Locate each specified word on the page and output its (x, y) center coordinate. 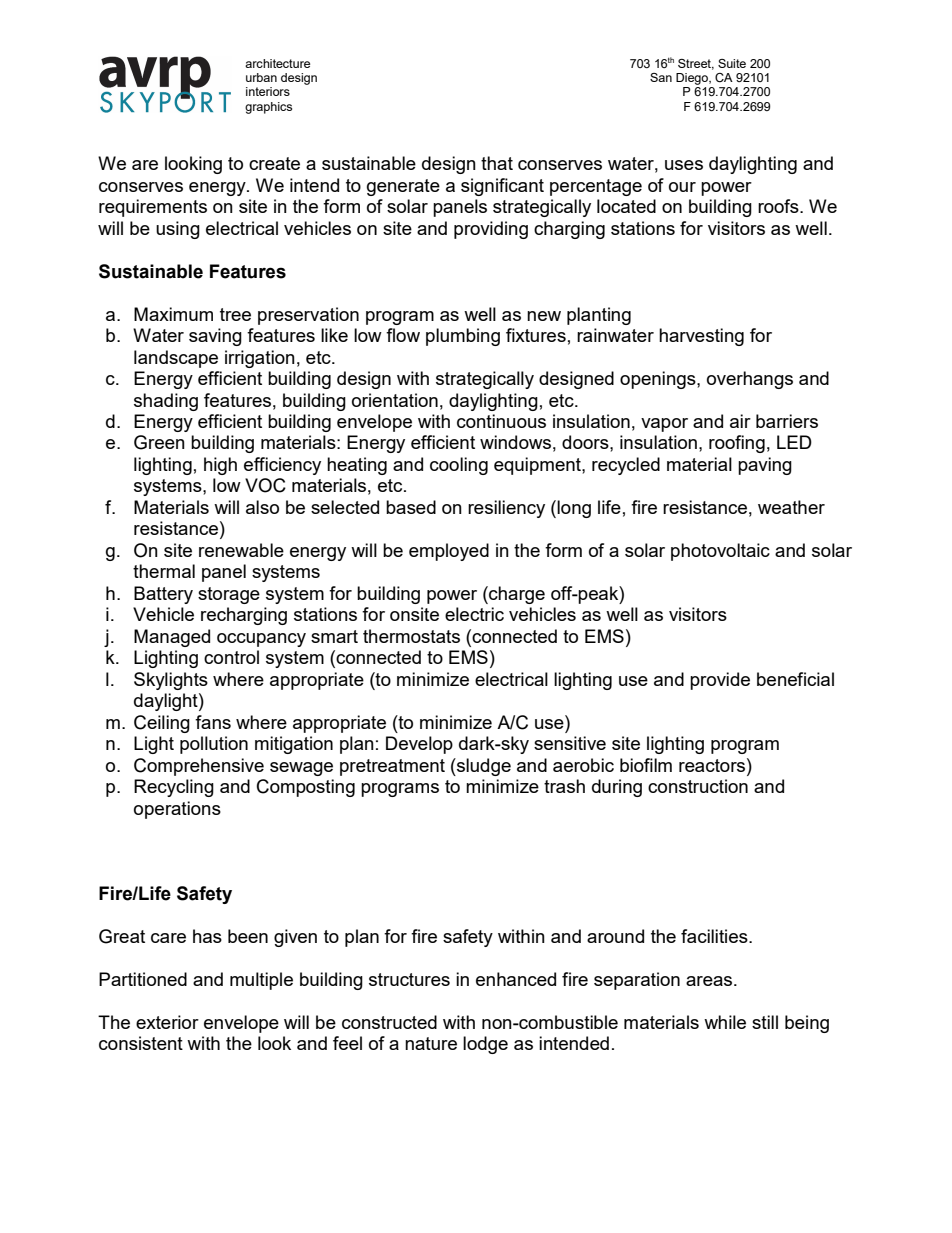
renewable (241, 550)
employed (449, 552)
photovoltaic (720, 552)
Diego (693, 79)
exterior (167, 1022)
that (497, 163)
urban (261, 77)
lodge (485, 1045)
